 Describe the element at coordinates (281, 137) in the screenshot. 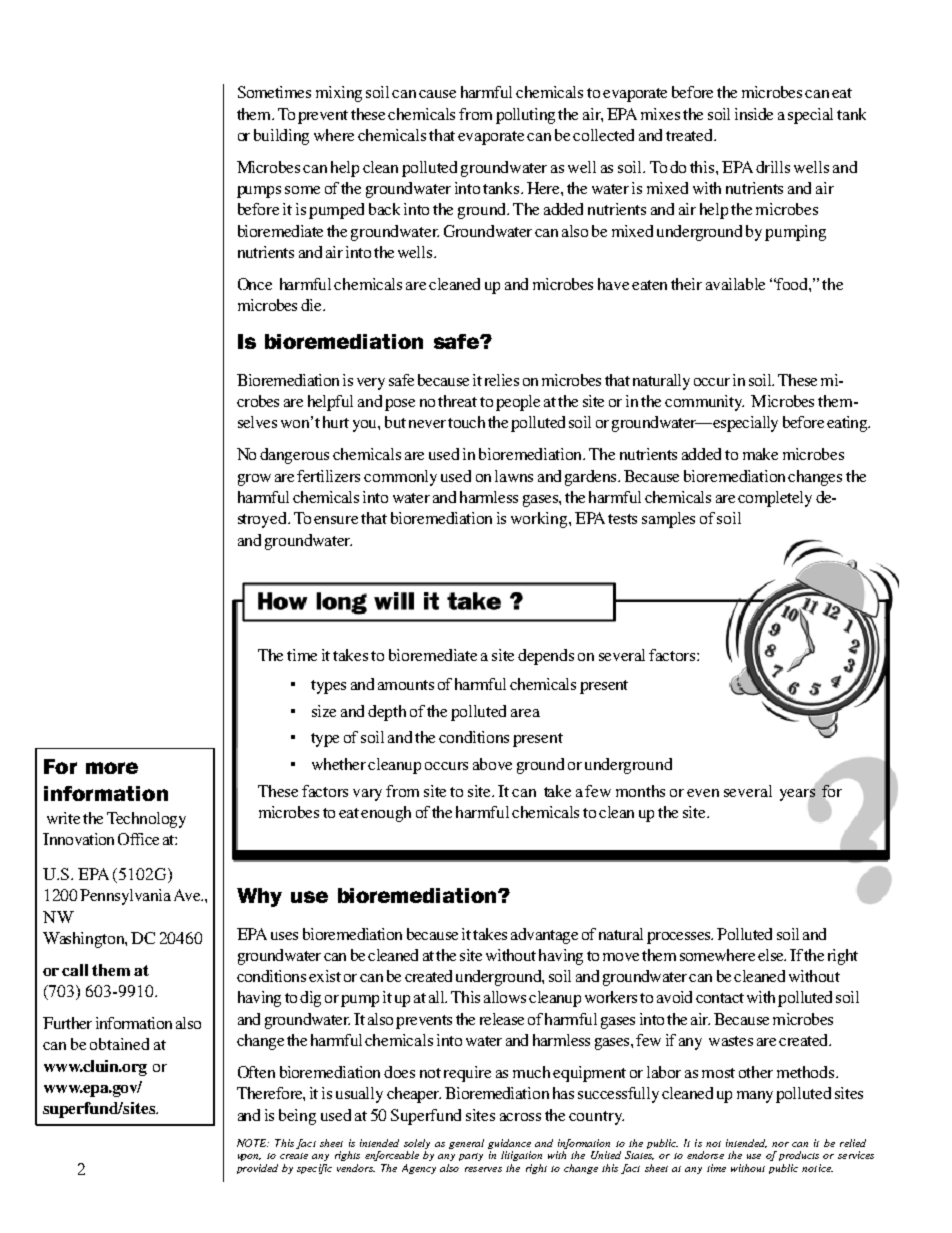

I see `building` at that location.
